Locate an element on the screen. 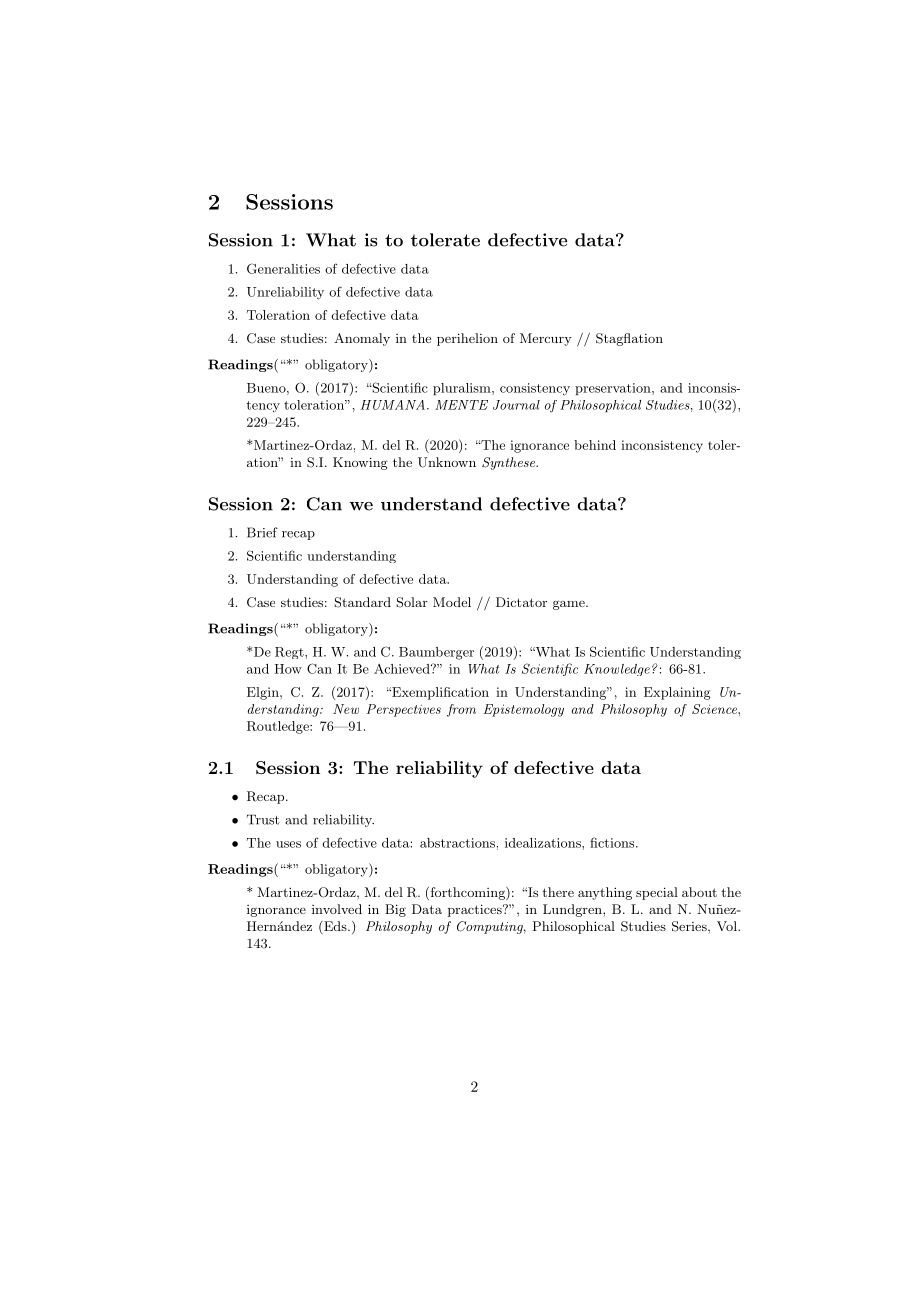 The image size is (924, 1308). perihelion is located at coordinates (467, 339).
